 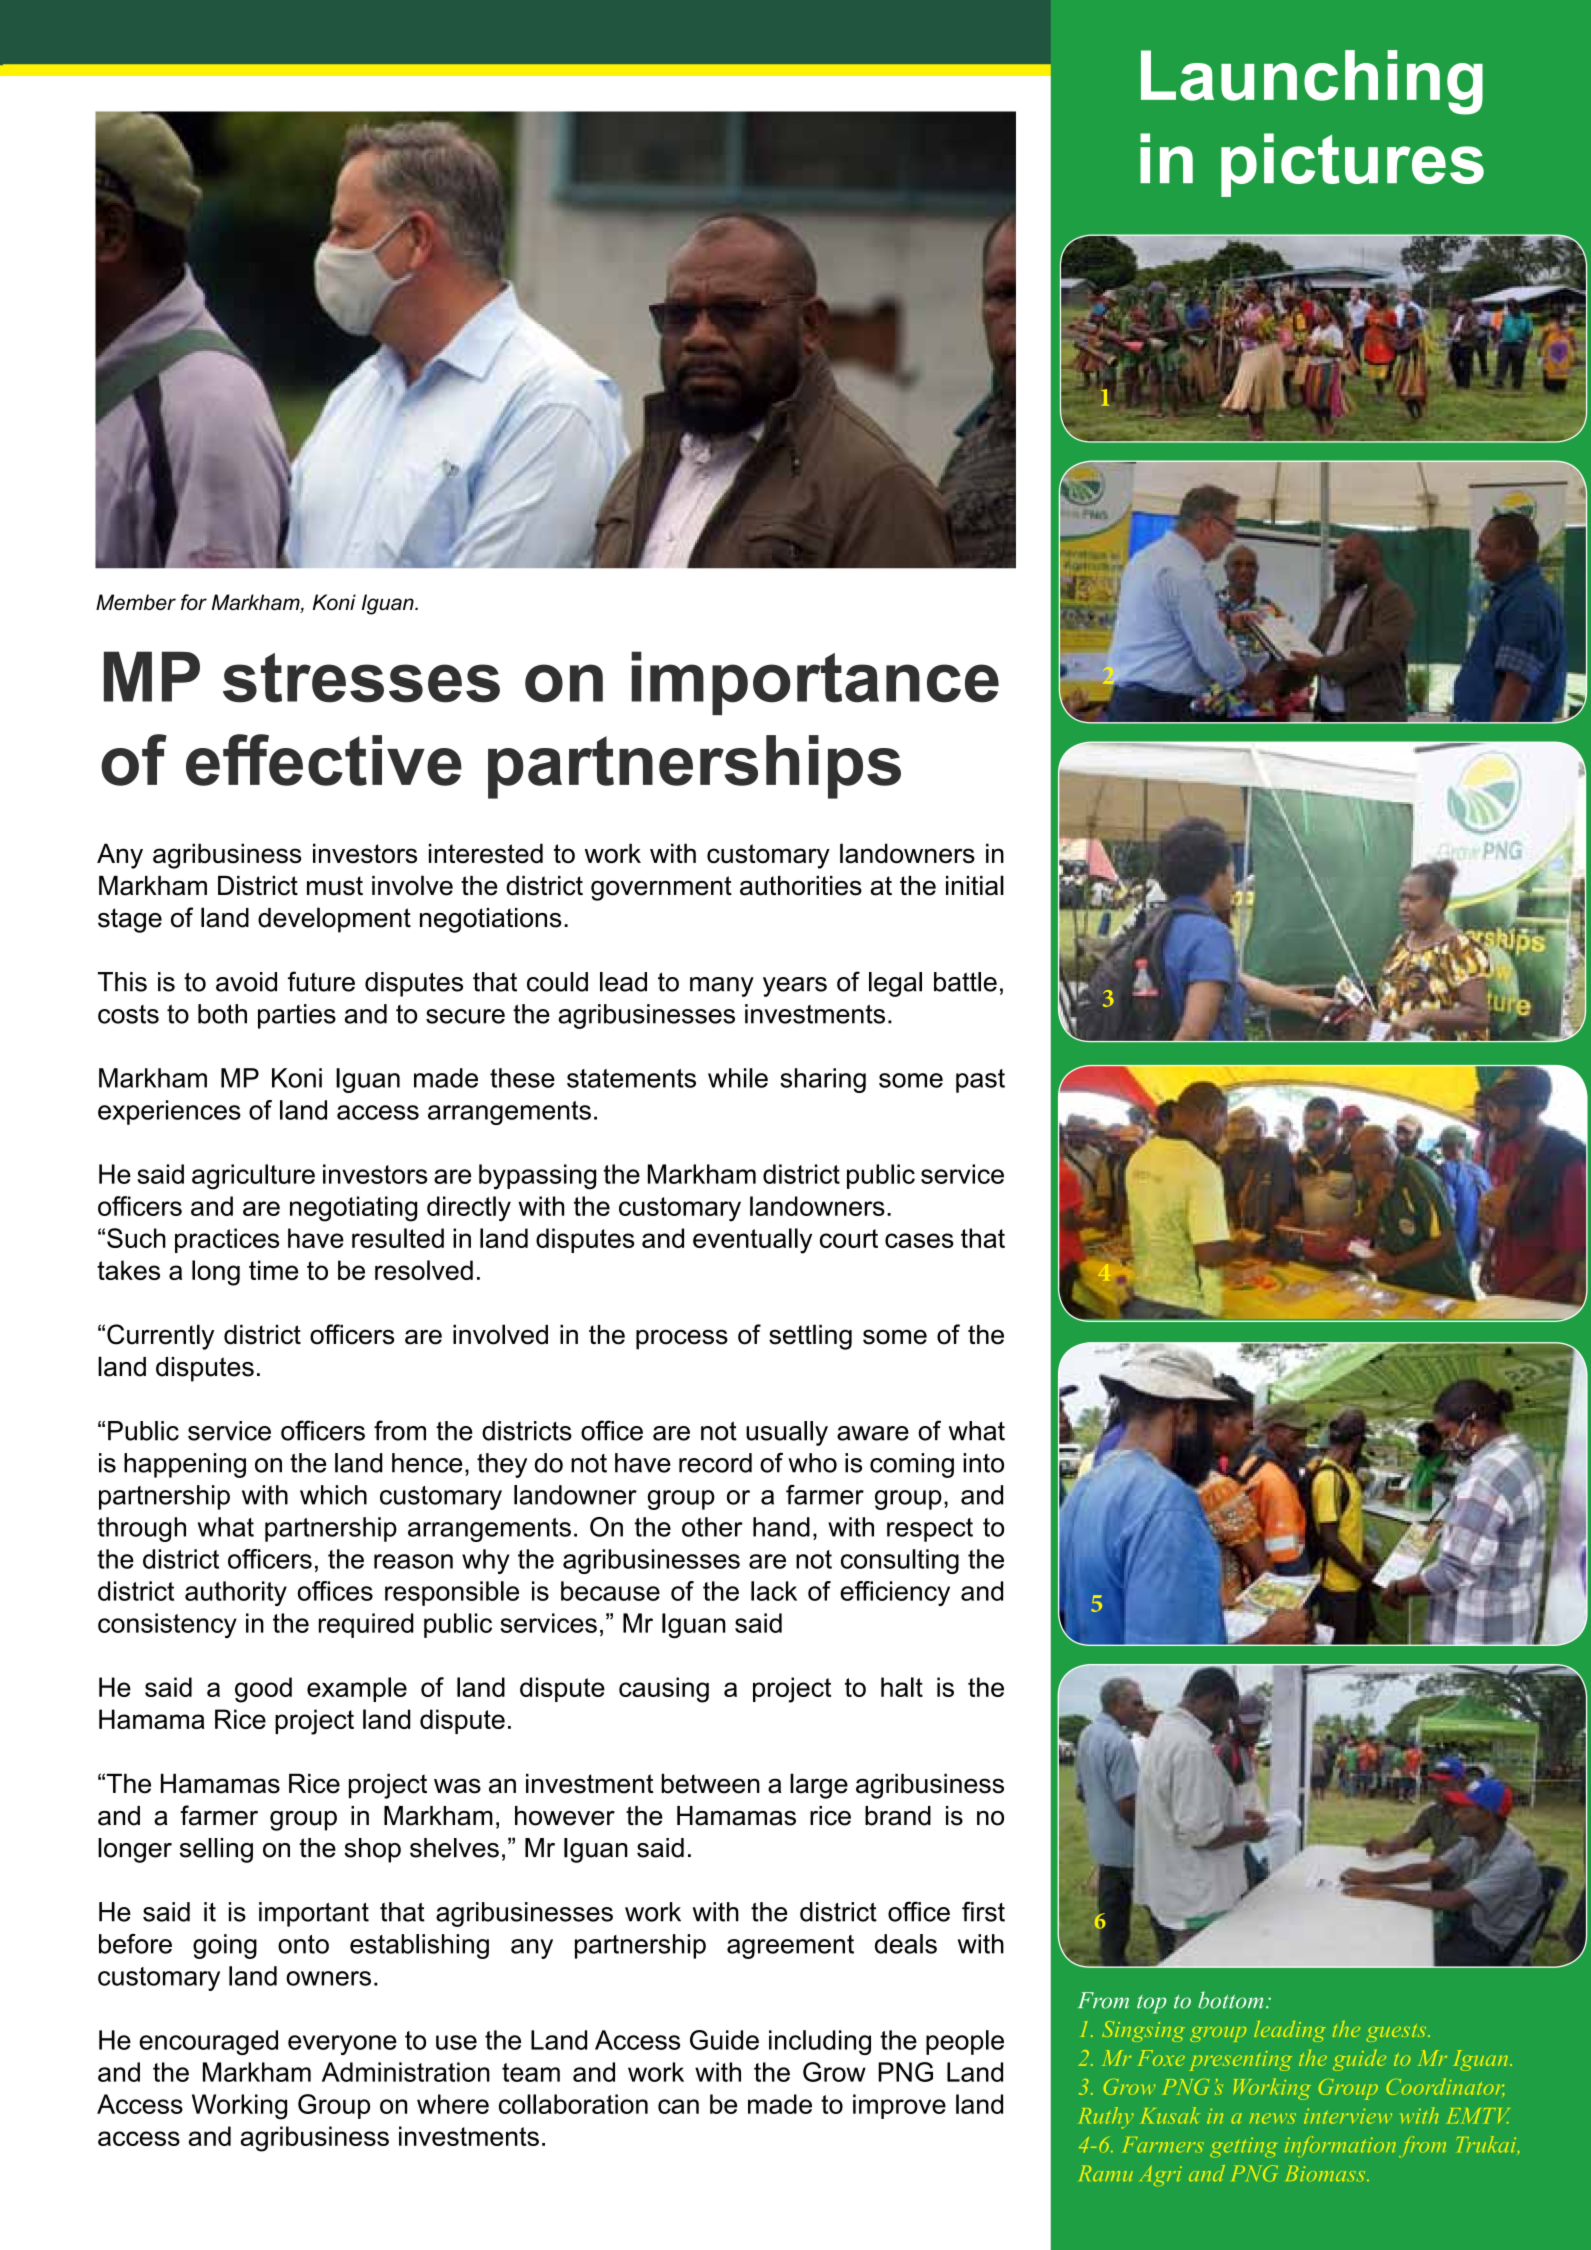 What do you see at coordinates (1230, 2000) in the screenshot?
I see `bottom` at bounding box center [1230, 2000].
